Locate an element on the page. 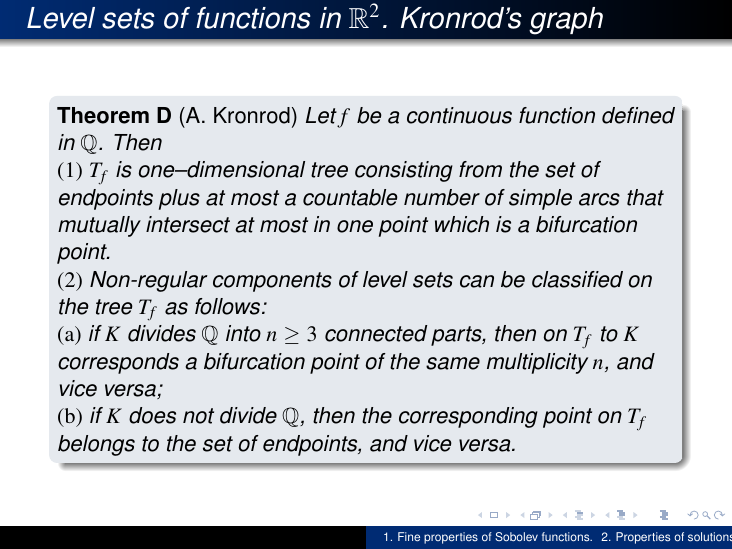 This page has width=732, height=549. countable is located at coordinates (350, 197).
